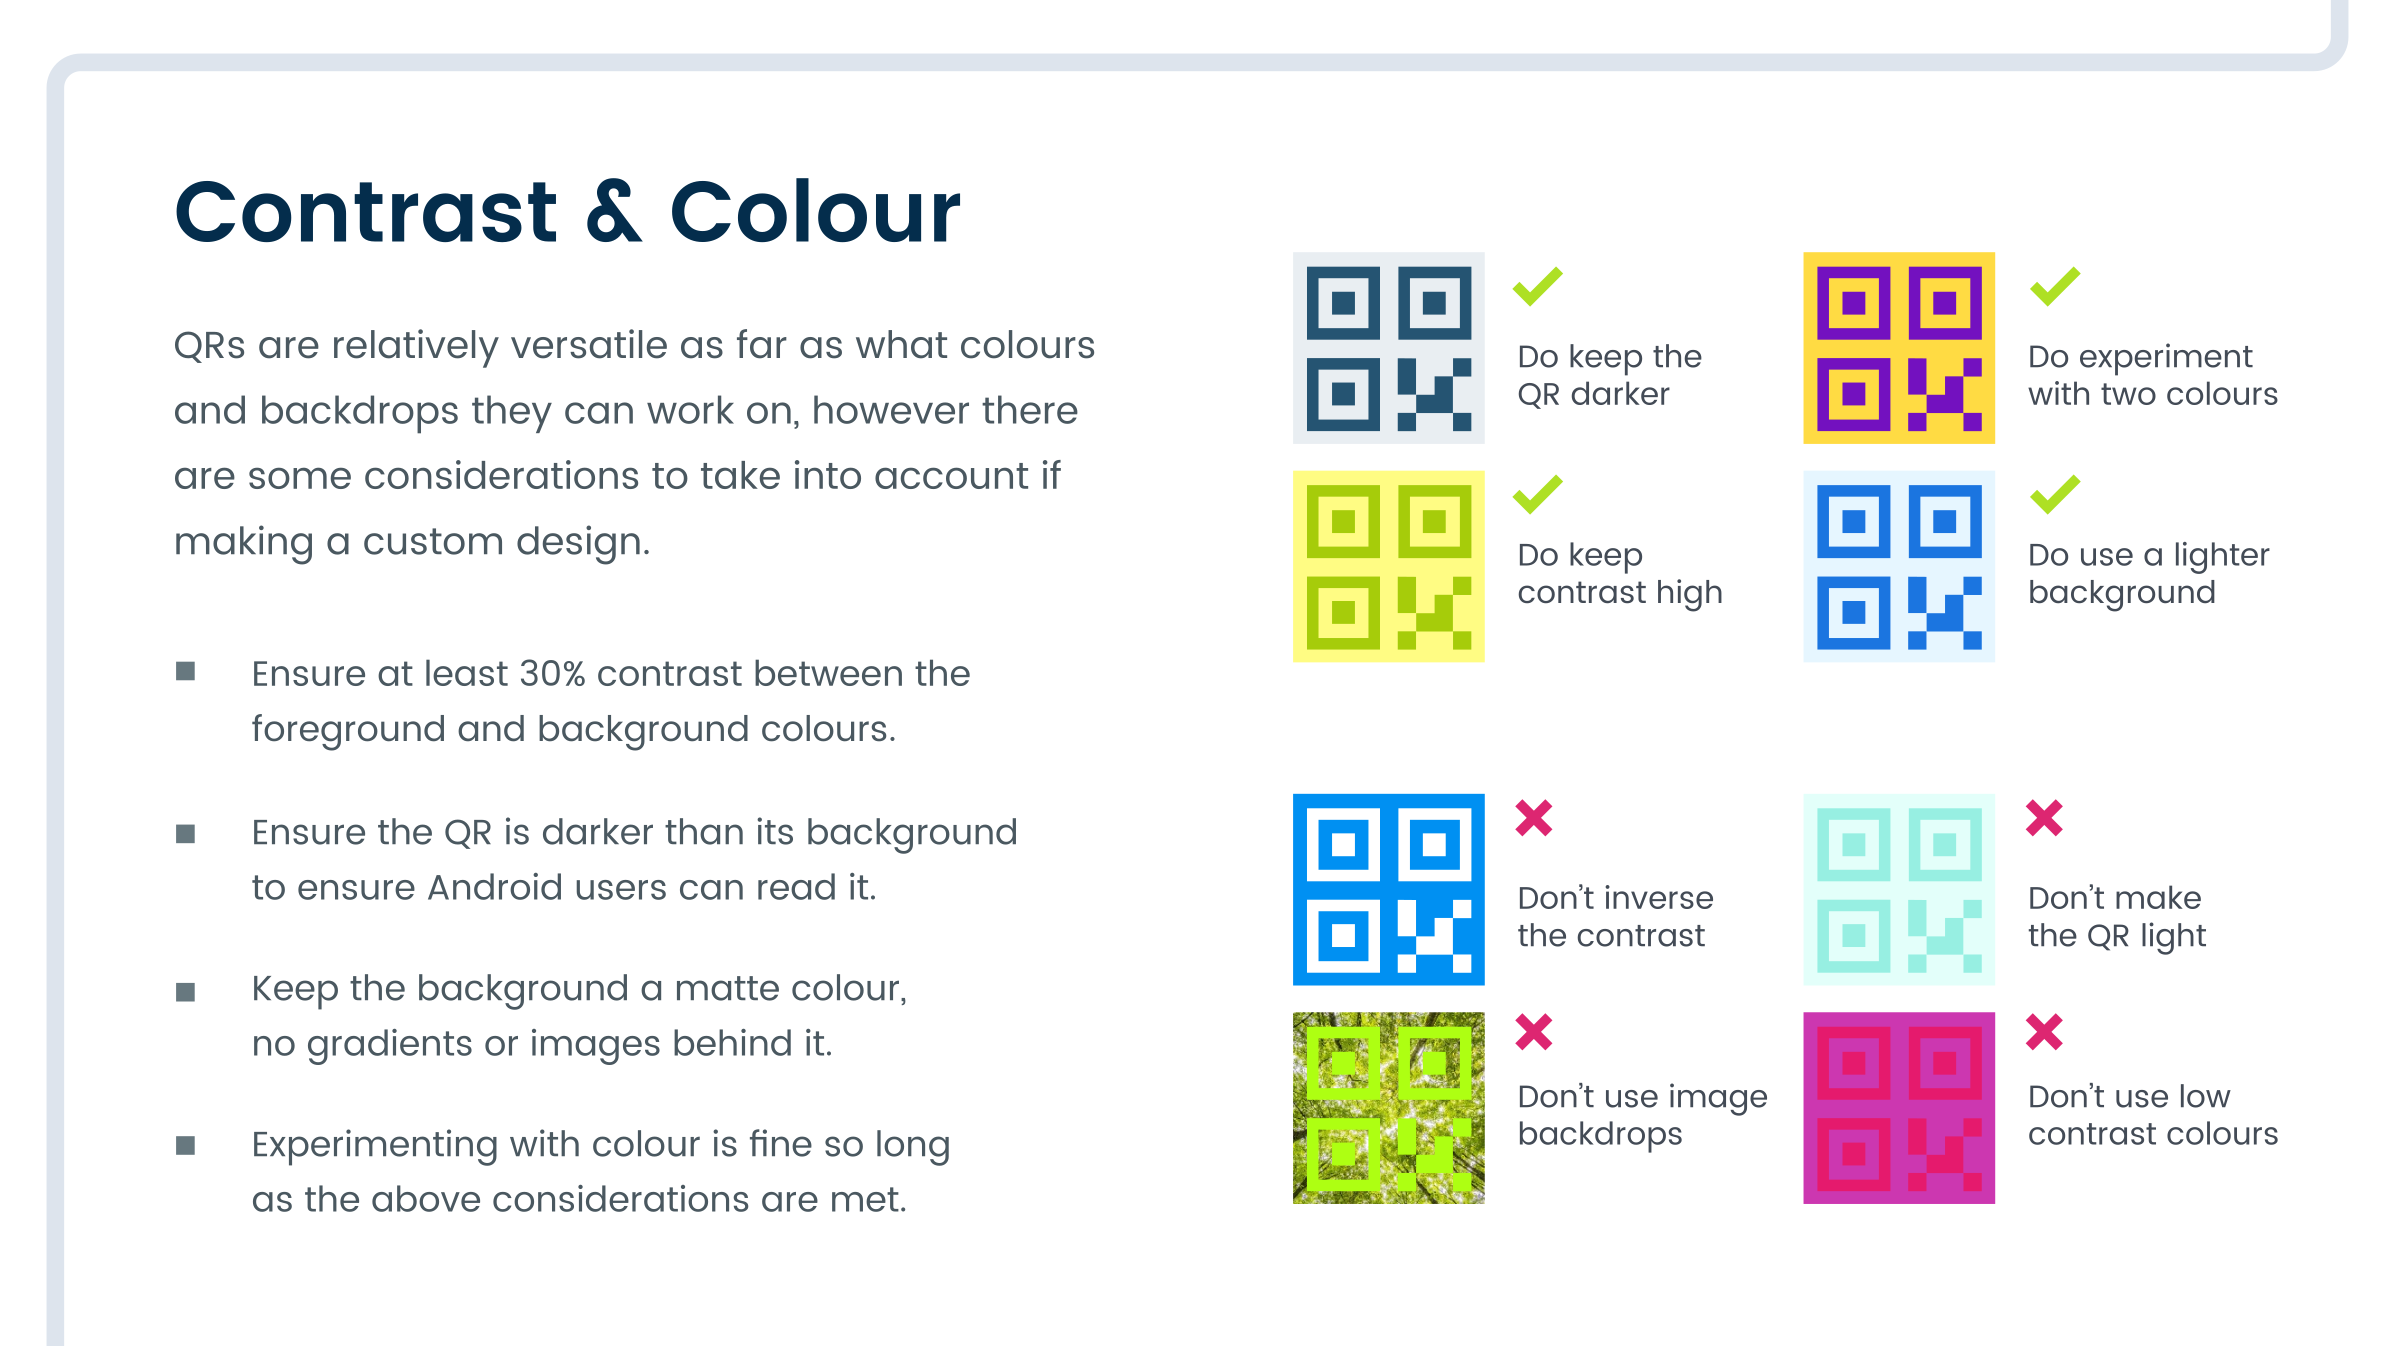  Describe the element at coordinates (913, 1148) in the screenshot. I see `long` at that location.
